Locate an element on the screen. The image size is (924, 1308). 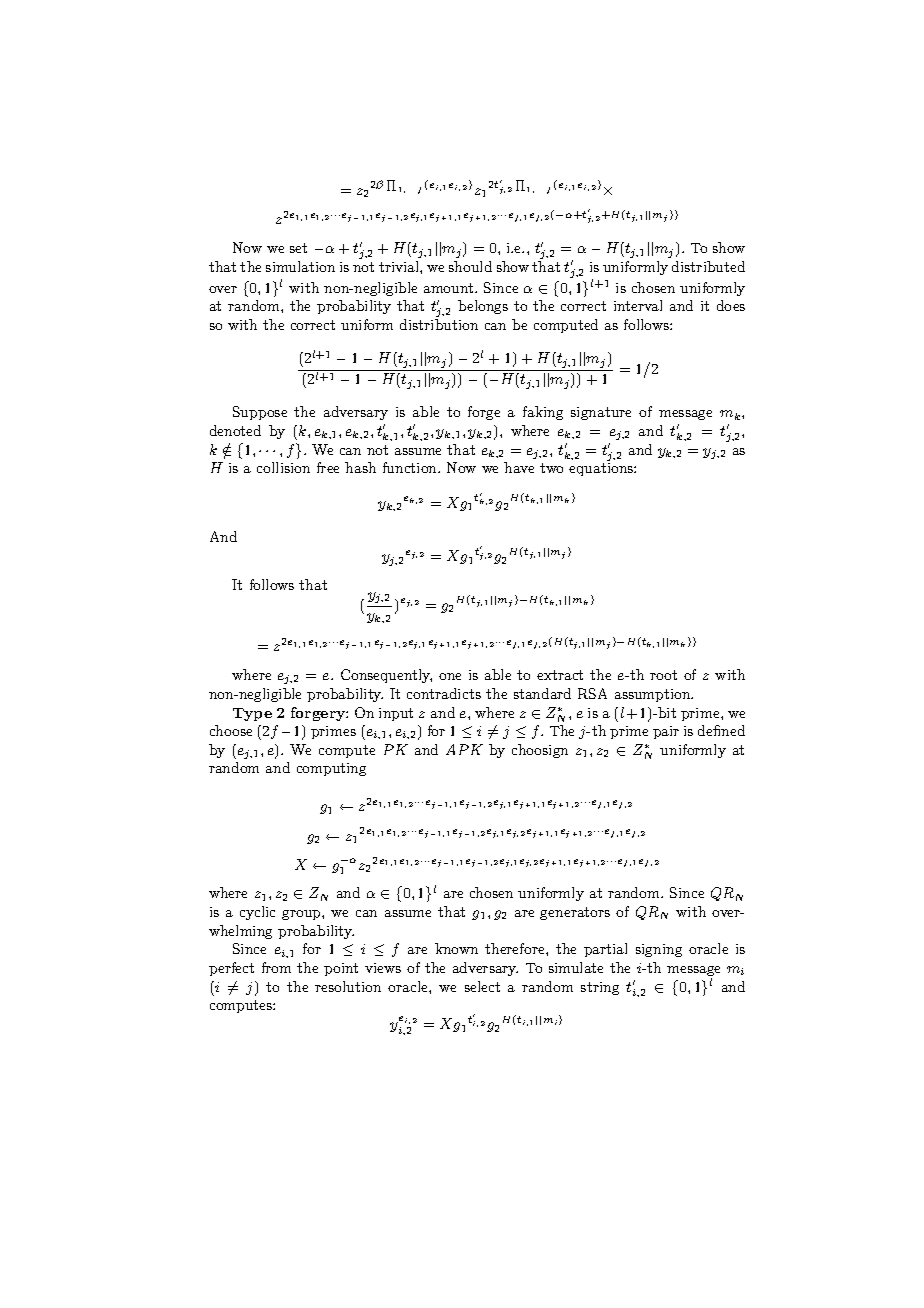
select is located at coordinates (482, 986).
